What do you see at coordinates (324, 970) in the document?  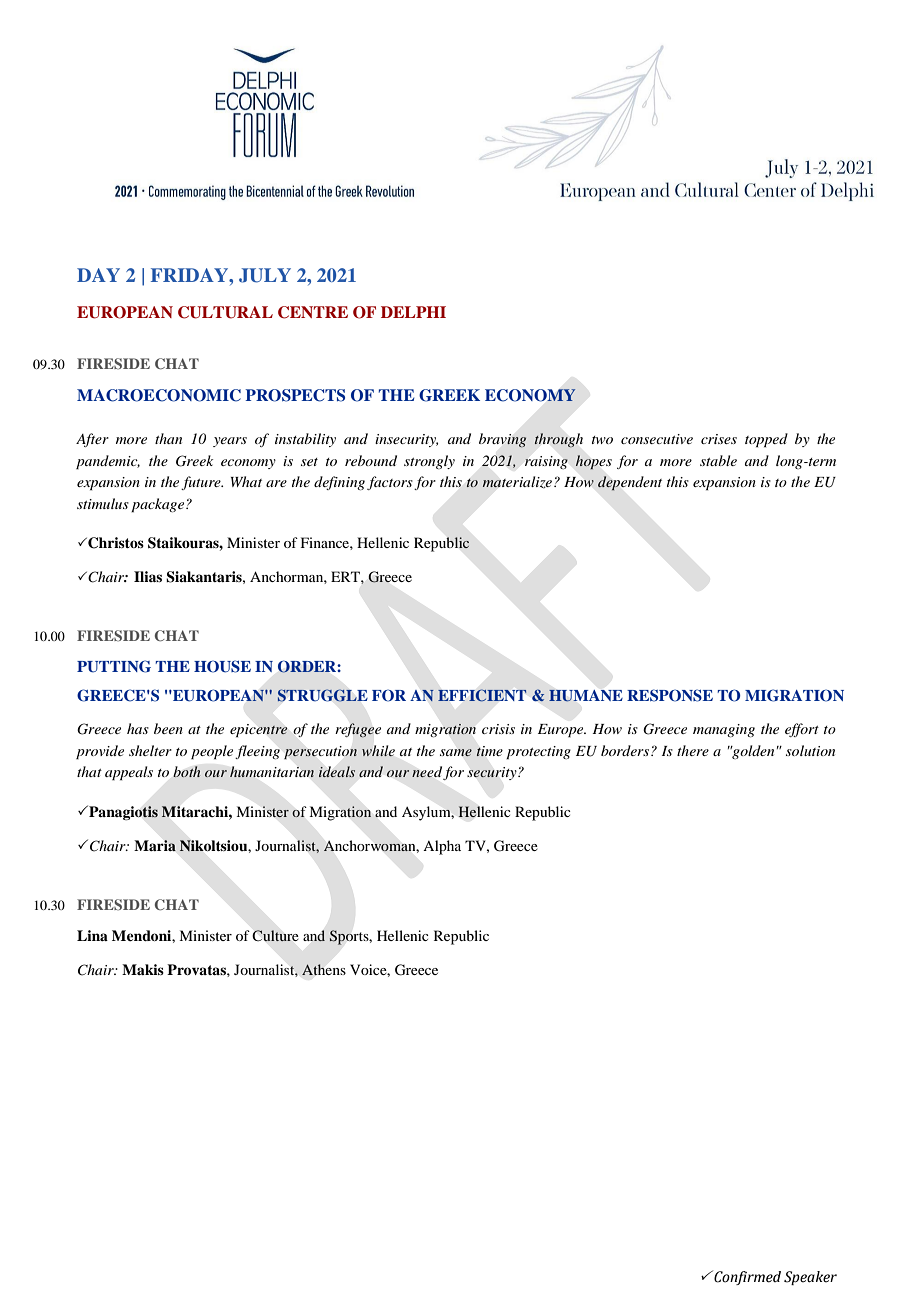 I see `Athens` at bounding box center [324, 970].
